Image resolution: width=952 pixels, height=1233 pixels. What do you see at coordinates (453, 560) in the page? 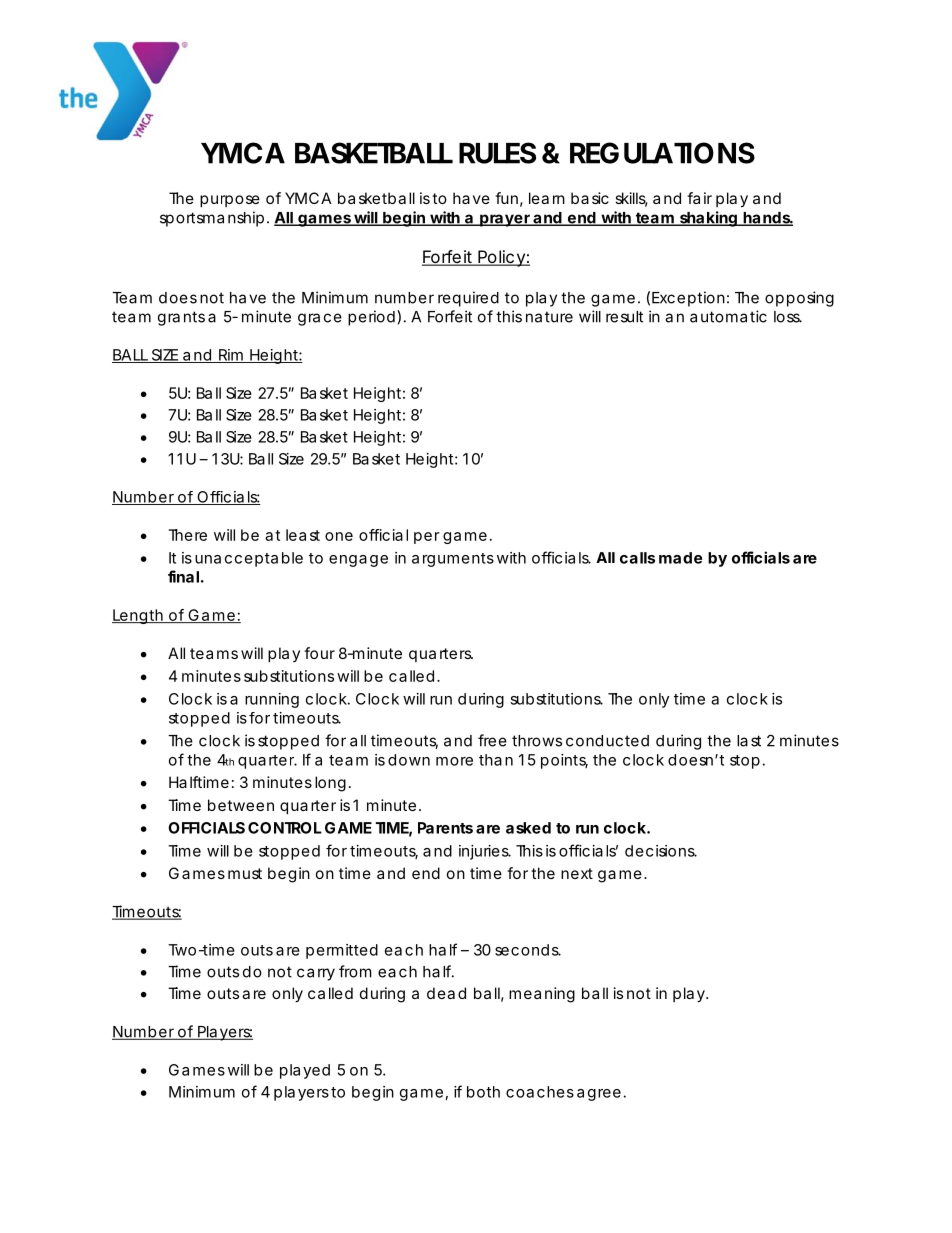
I see `arguments` at bounding box center [453, 560].
